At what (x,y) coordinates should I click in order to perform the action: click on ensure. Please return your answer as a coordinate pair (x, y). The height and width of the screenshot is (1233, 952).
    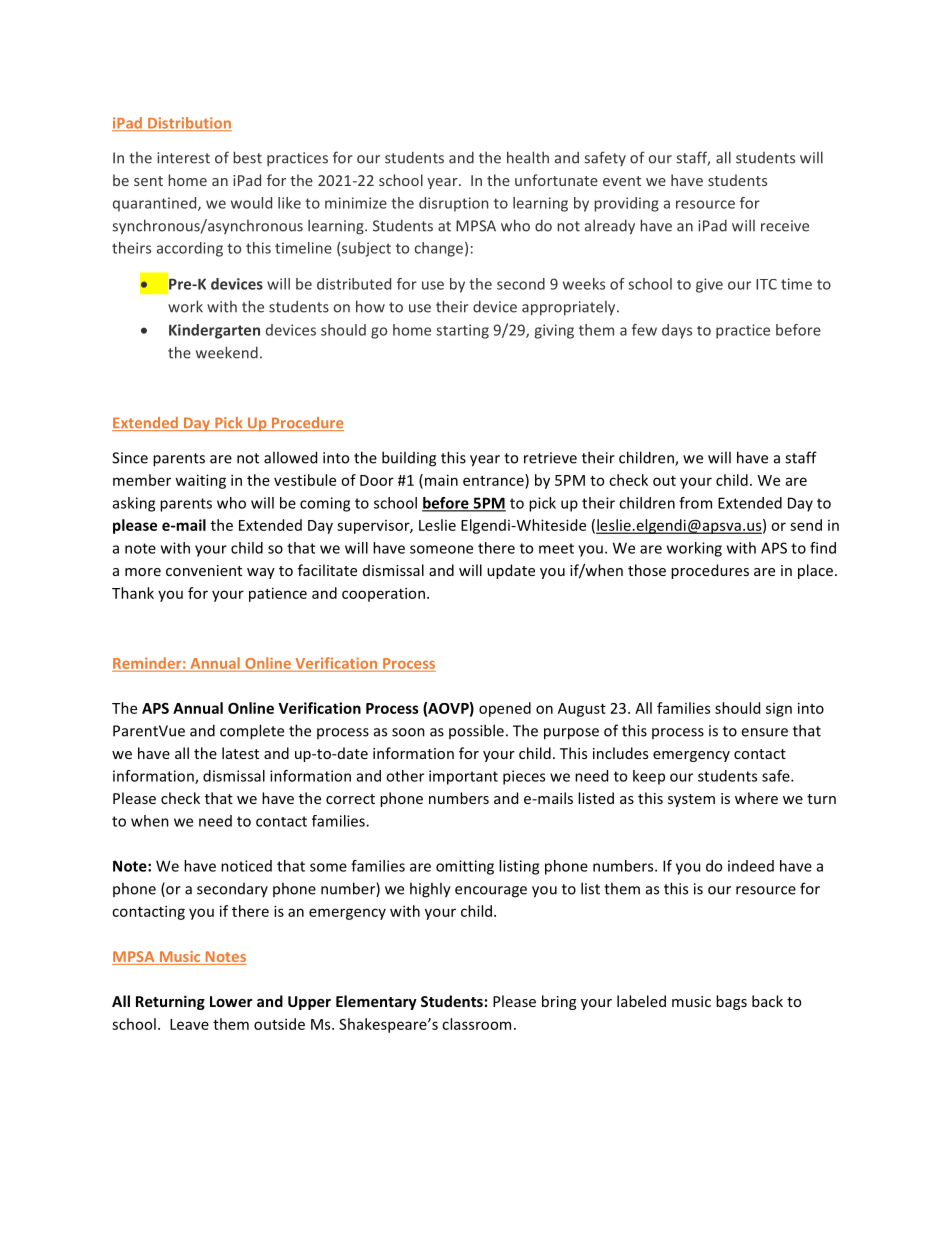
    Looking at the image, I should click on (764, 732).
